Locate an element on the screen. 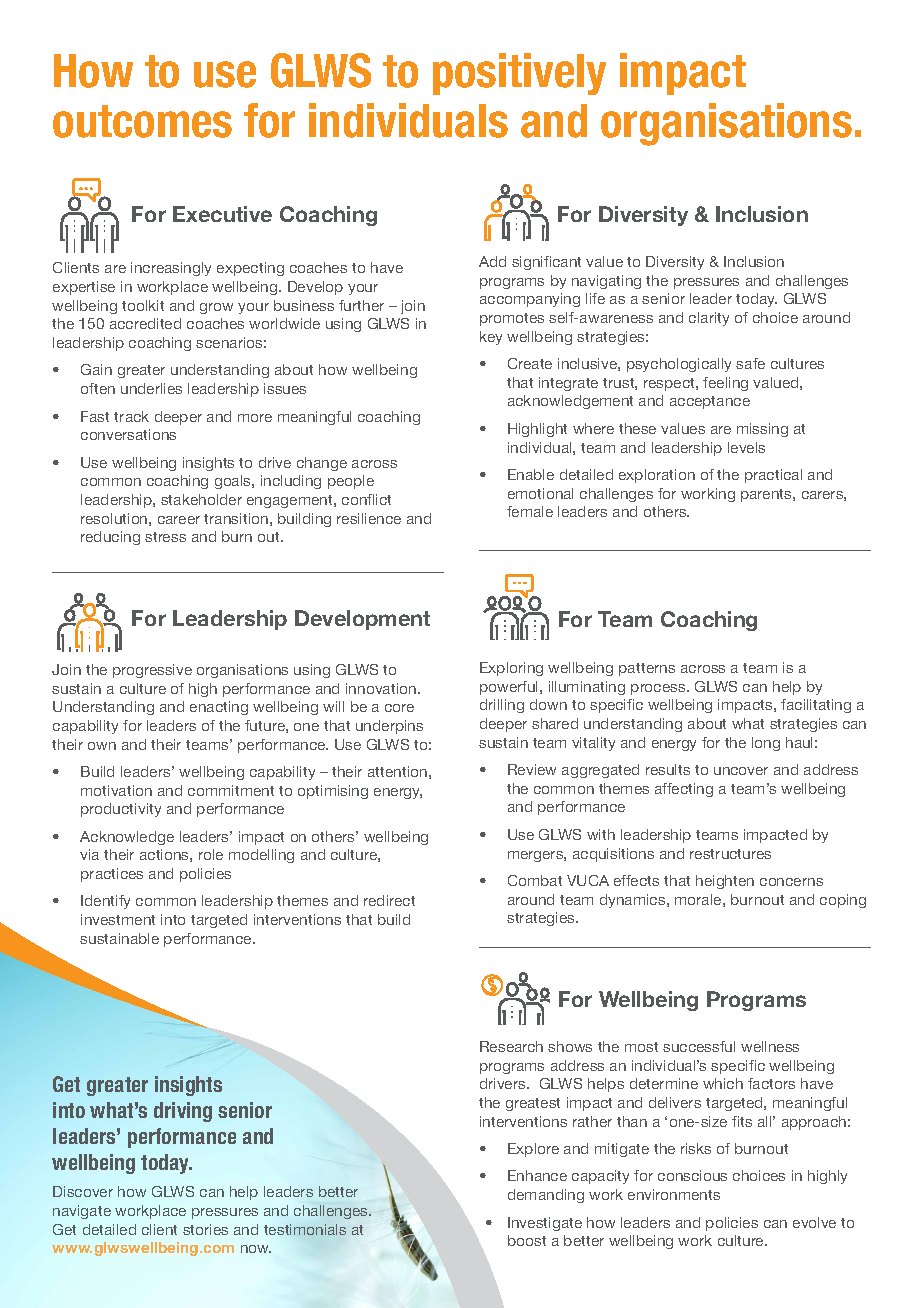 The height and width of the screenshot is (1308, 924). boost is located at coordinates (527, 1240).
